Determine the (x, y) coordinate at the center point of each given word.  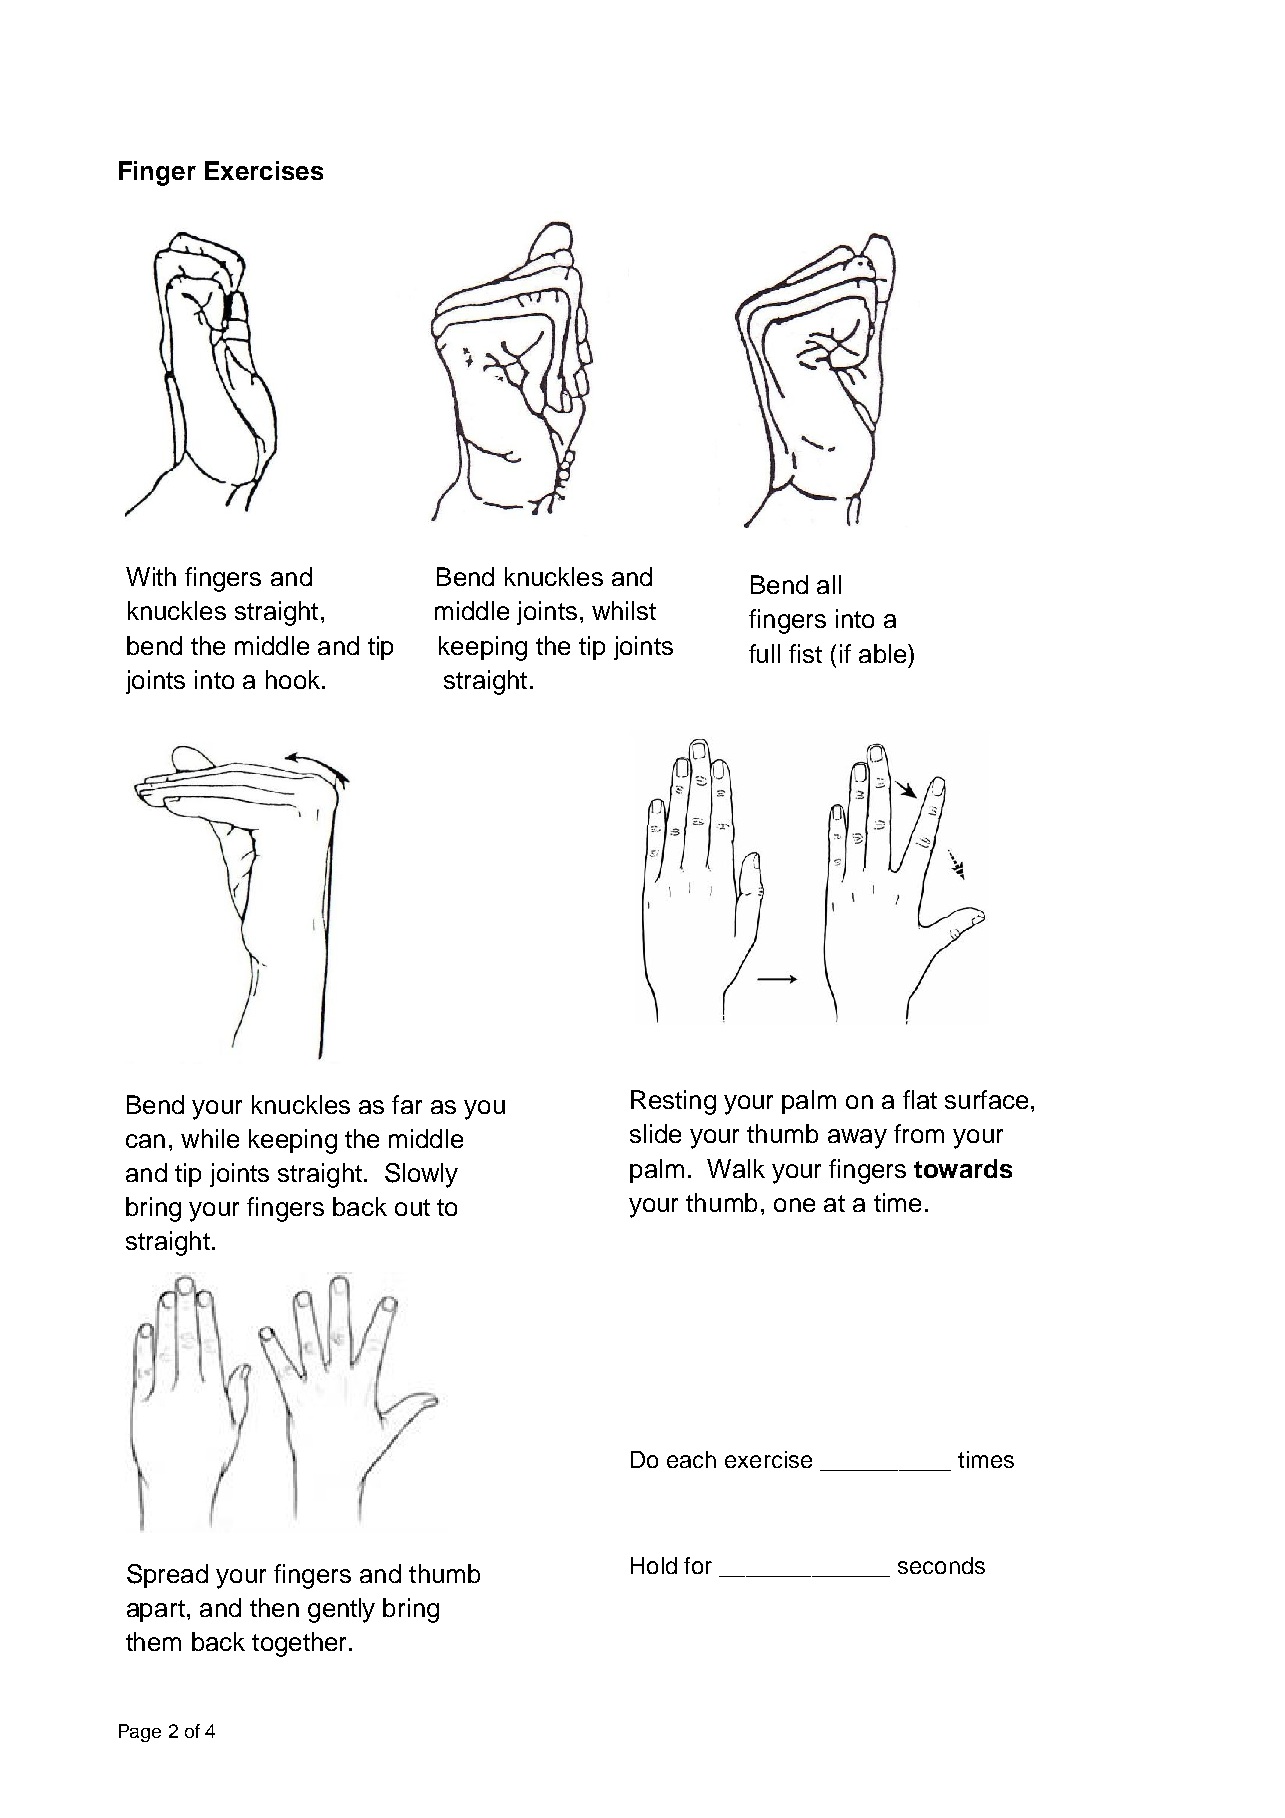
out (412, 1207)
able (884, 653)
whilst (624, 610)
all (829, 584)
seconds (941, 1565)
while (210, 1138)
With (151, 576)
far (407, 1104)
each (691, 1459)
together (301, 1644)
